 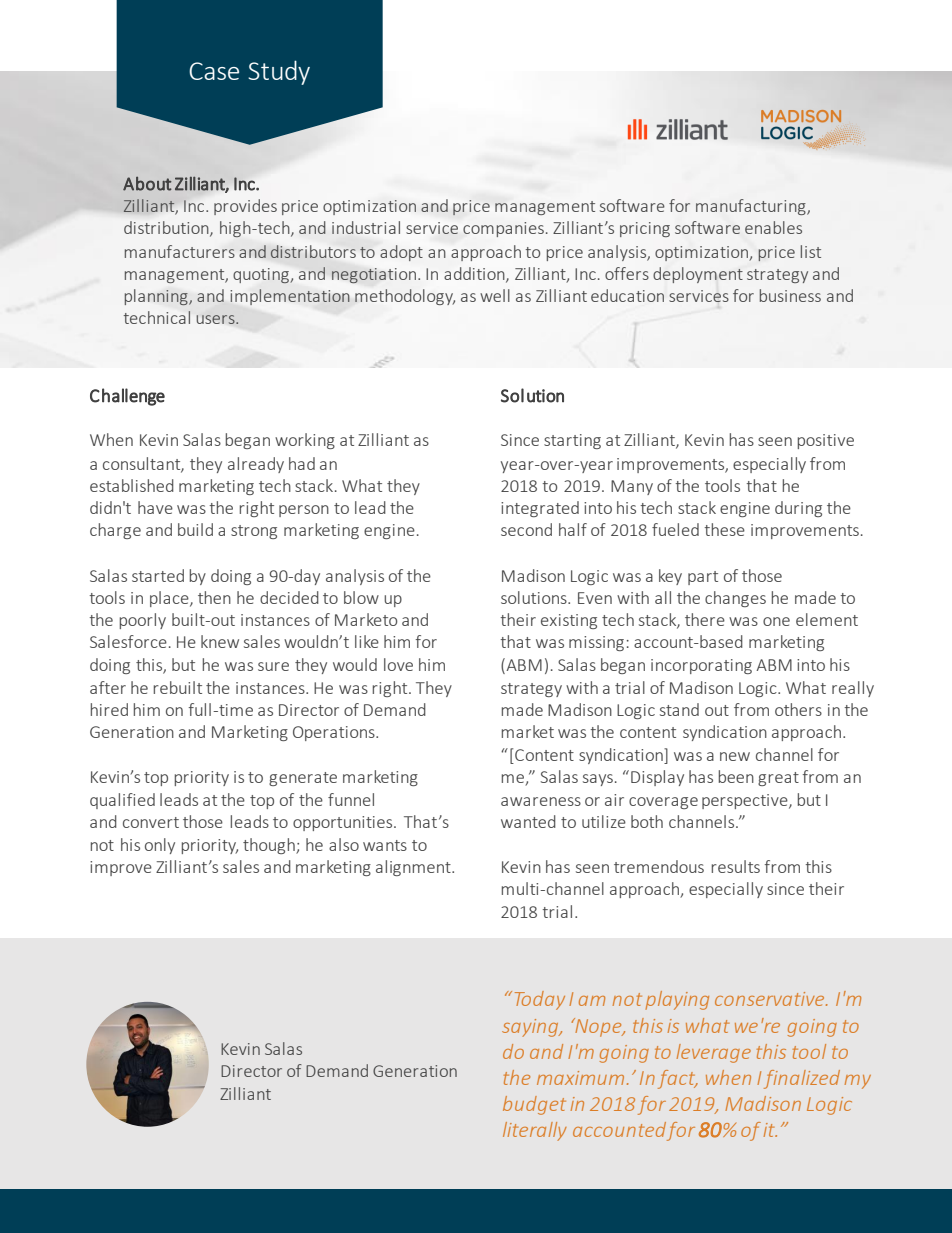 I want to click on then, so click(x=214, y=597).
